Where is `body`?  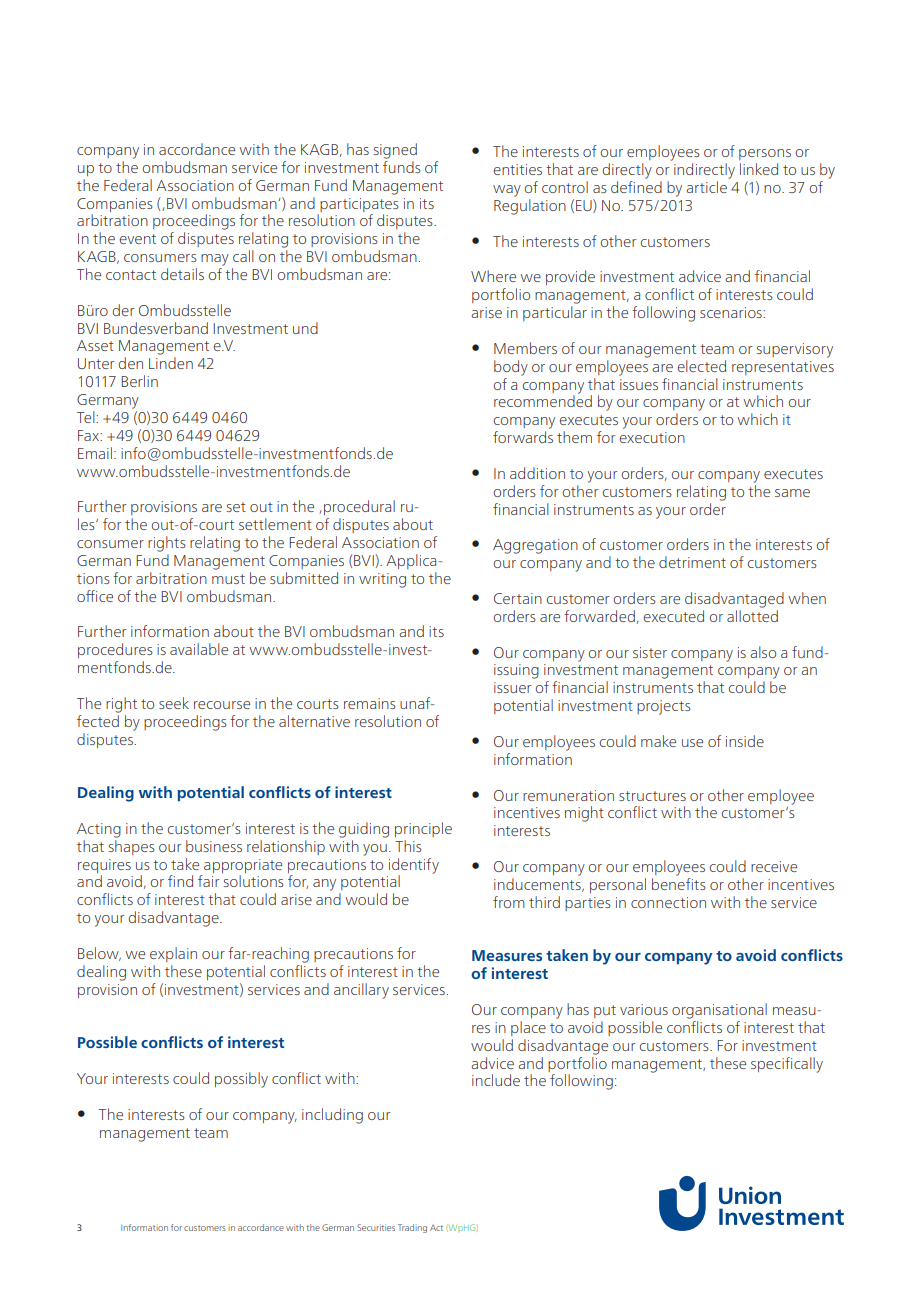
body is located at coordinates (511, 368).
